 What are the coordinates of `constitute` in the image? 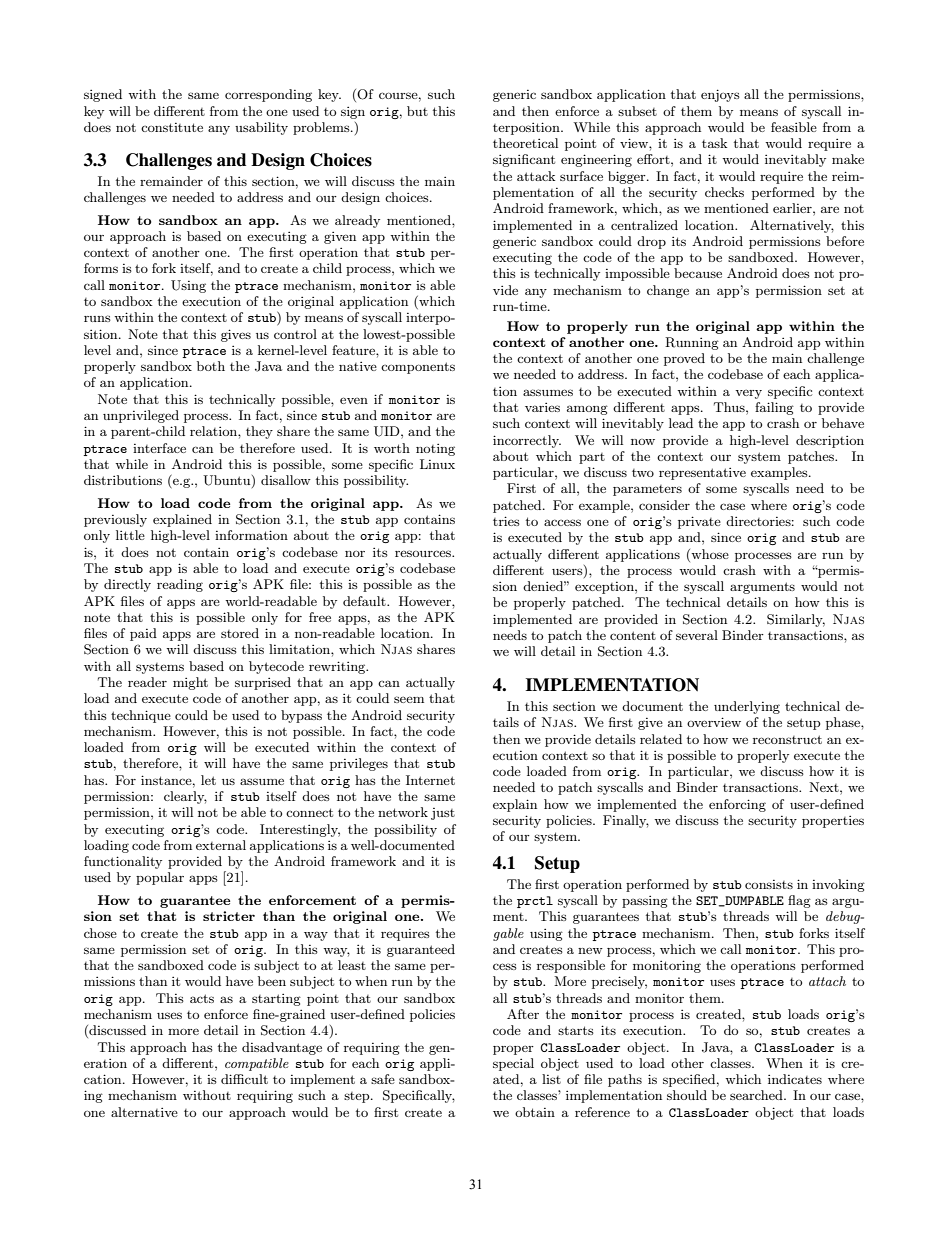 It's located at (172, 127).
